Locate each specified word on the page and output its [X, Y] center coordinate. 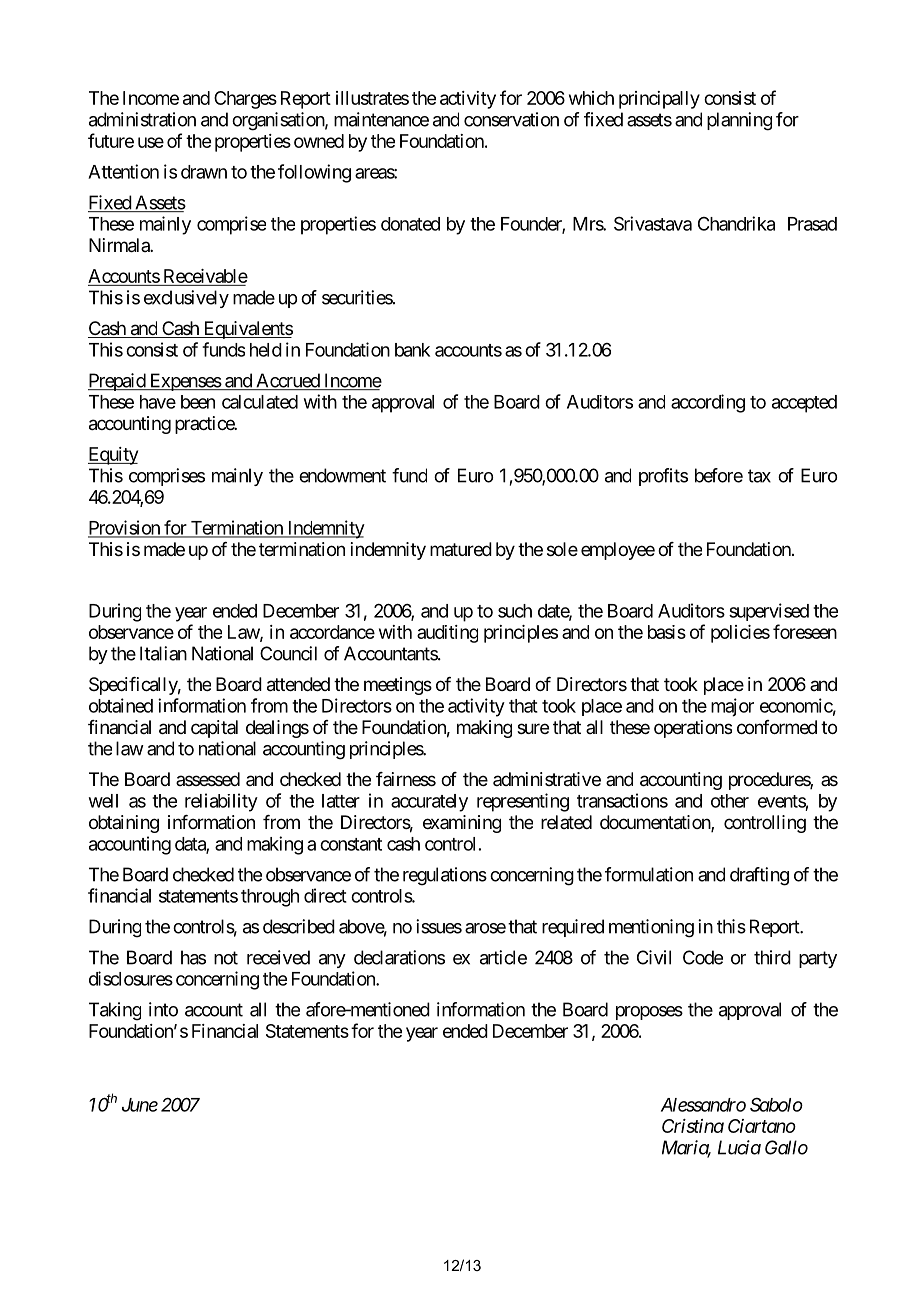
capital [214, 729]
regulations [445, 876]
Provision [125, 528]
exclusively [186, 299]
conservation [511, 119]
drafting [759, 876]
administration [142, 119]
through [270, 898]
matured [461, 549]
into [163, 1009]
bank [412, 350]
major [732, 707]
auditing [447, 634]
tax [759, 476]
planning [739, 121]
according [708, 403]
